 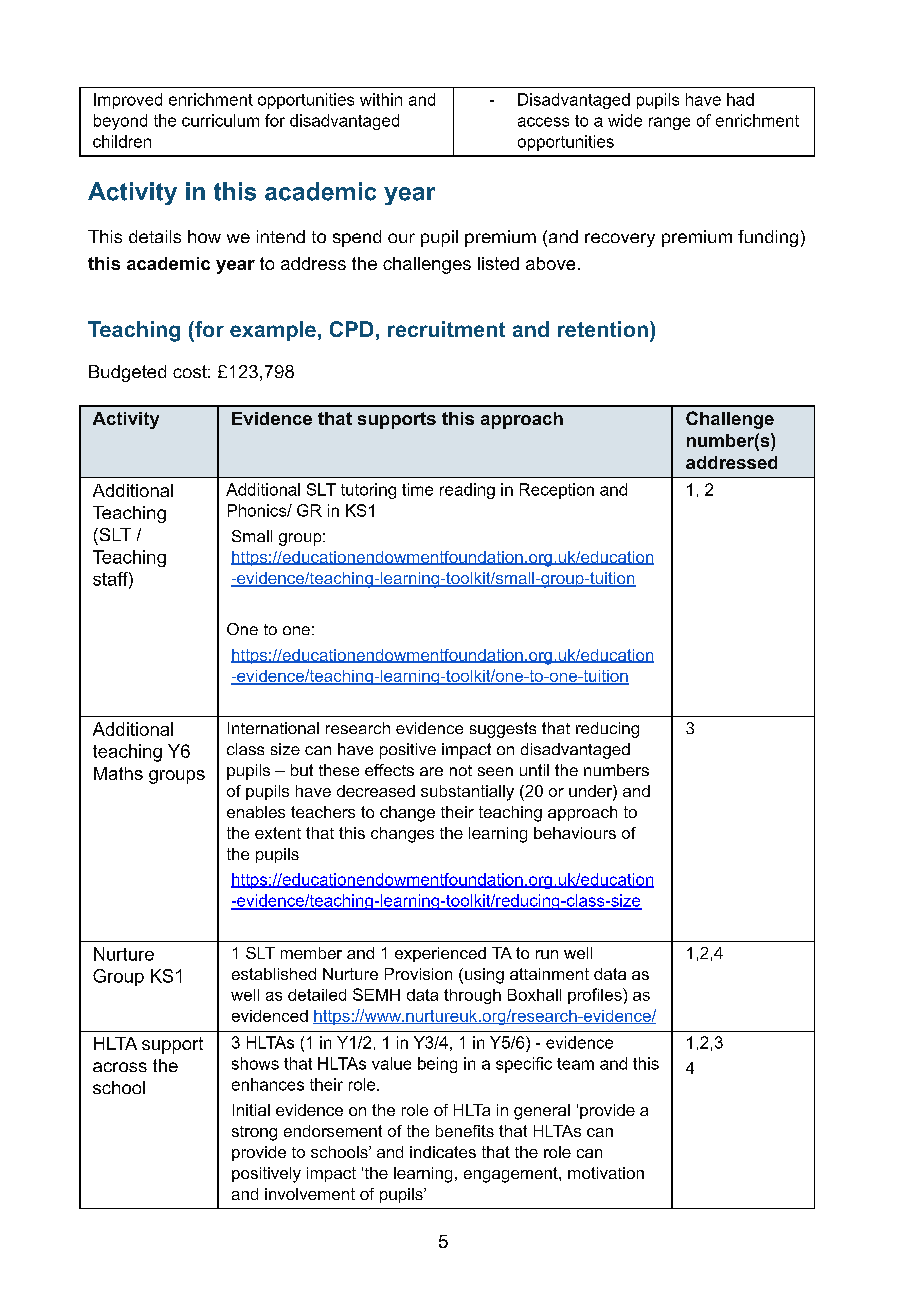 I want to click on until, so click(x=534, y=770).
